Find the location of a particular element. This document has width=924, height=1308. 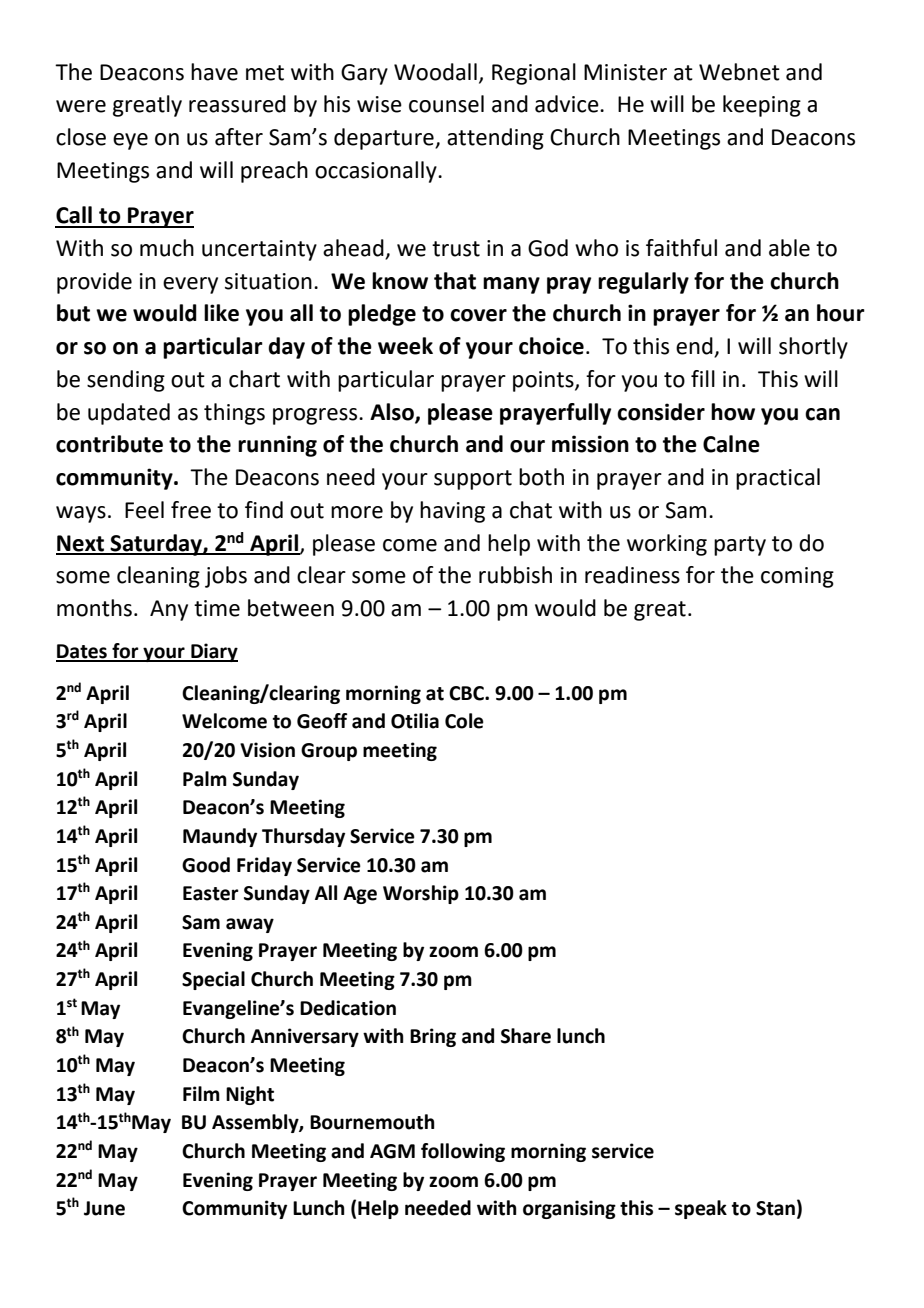

June is located at coordinates (104, 1208).
